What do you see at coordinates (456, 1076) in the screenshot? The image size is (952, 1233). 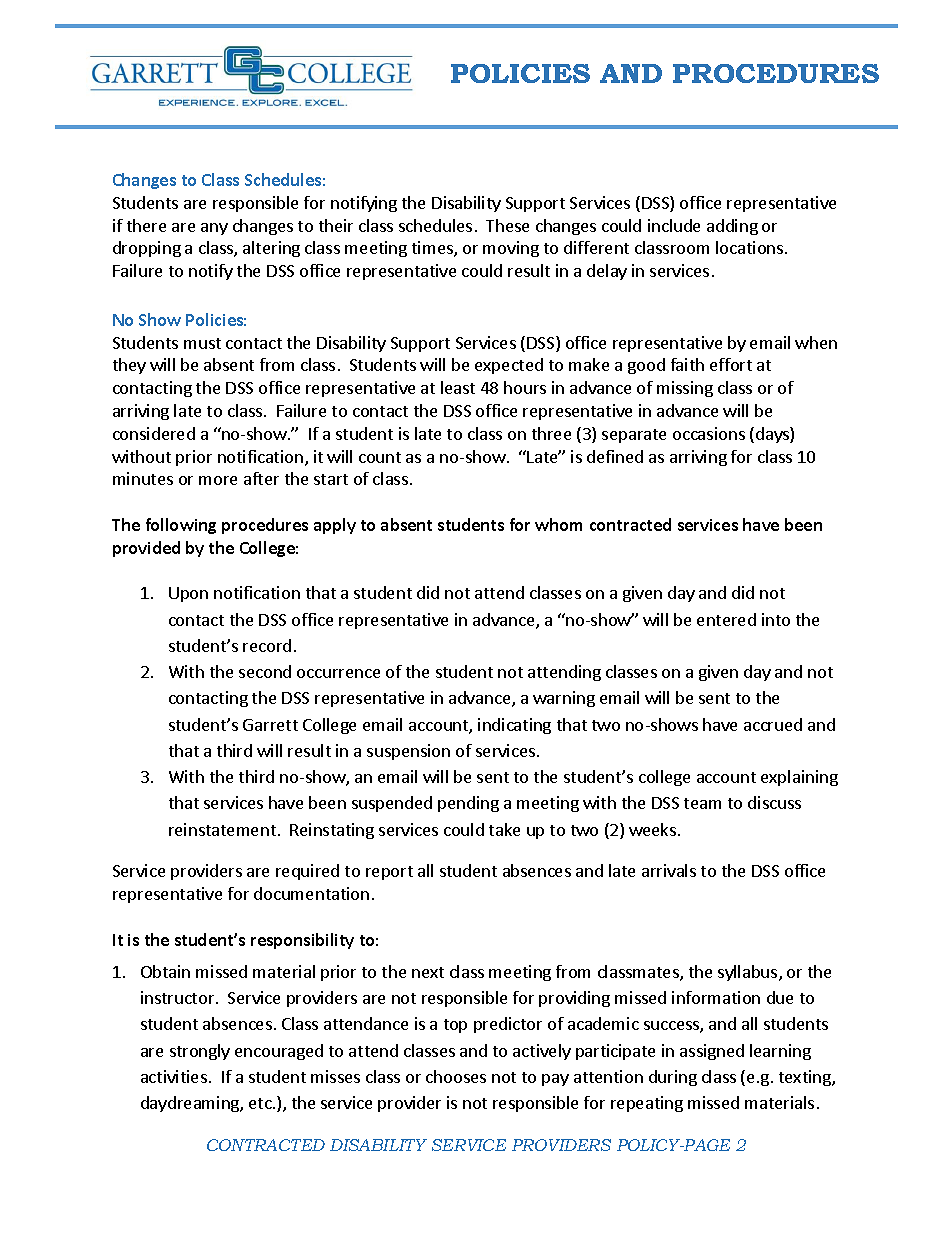 I see `chooses` at bounding box center [456, 1076].
